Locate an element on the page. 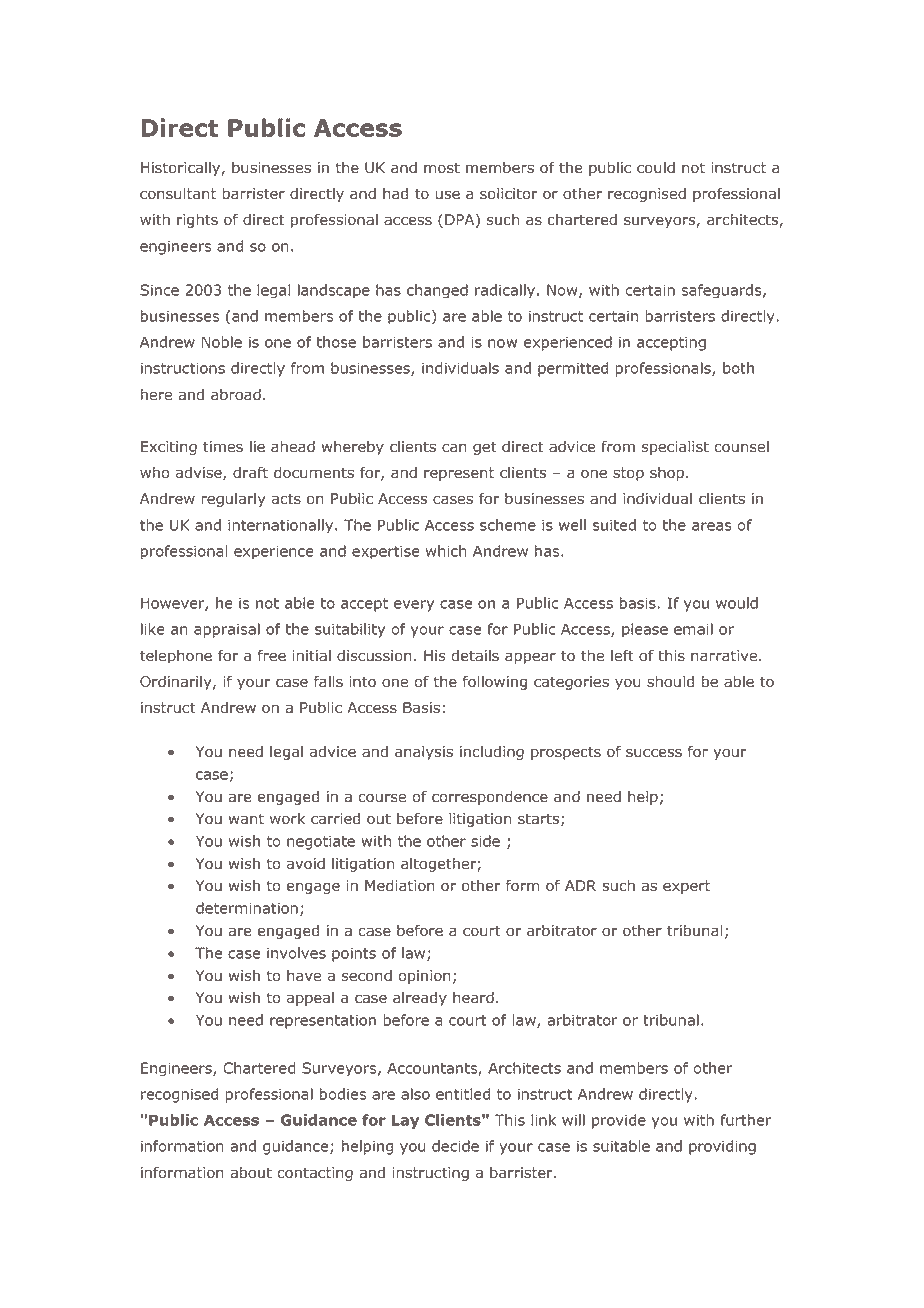 Image resolution: width=924 pixels, height=1308 pixels. appraisal is located at coordinates (227, 630).
